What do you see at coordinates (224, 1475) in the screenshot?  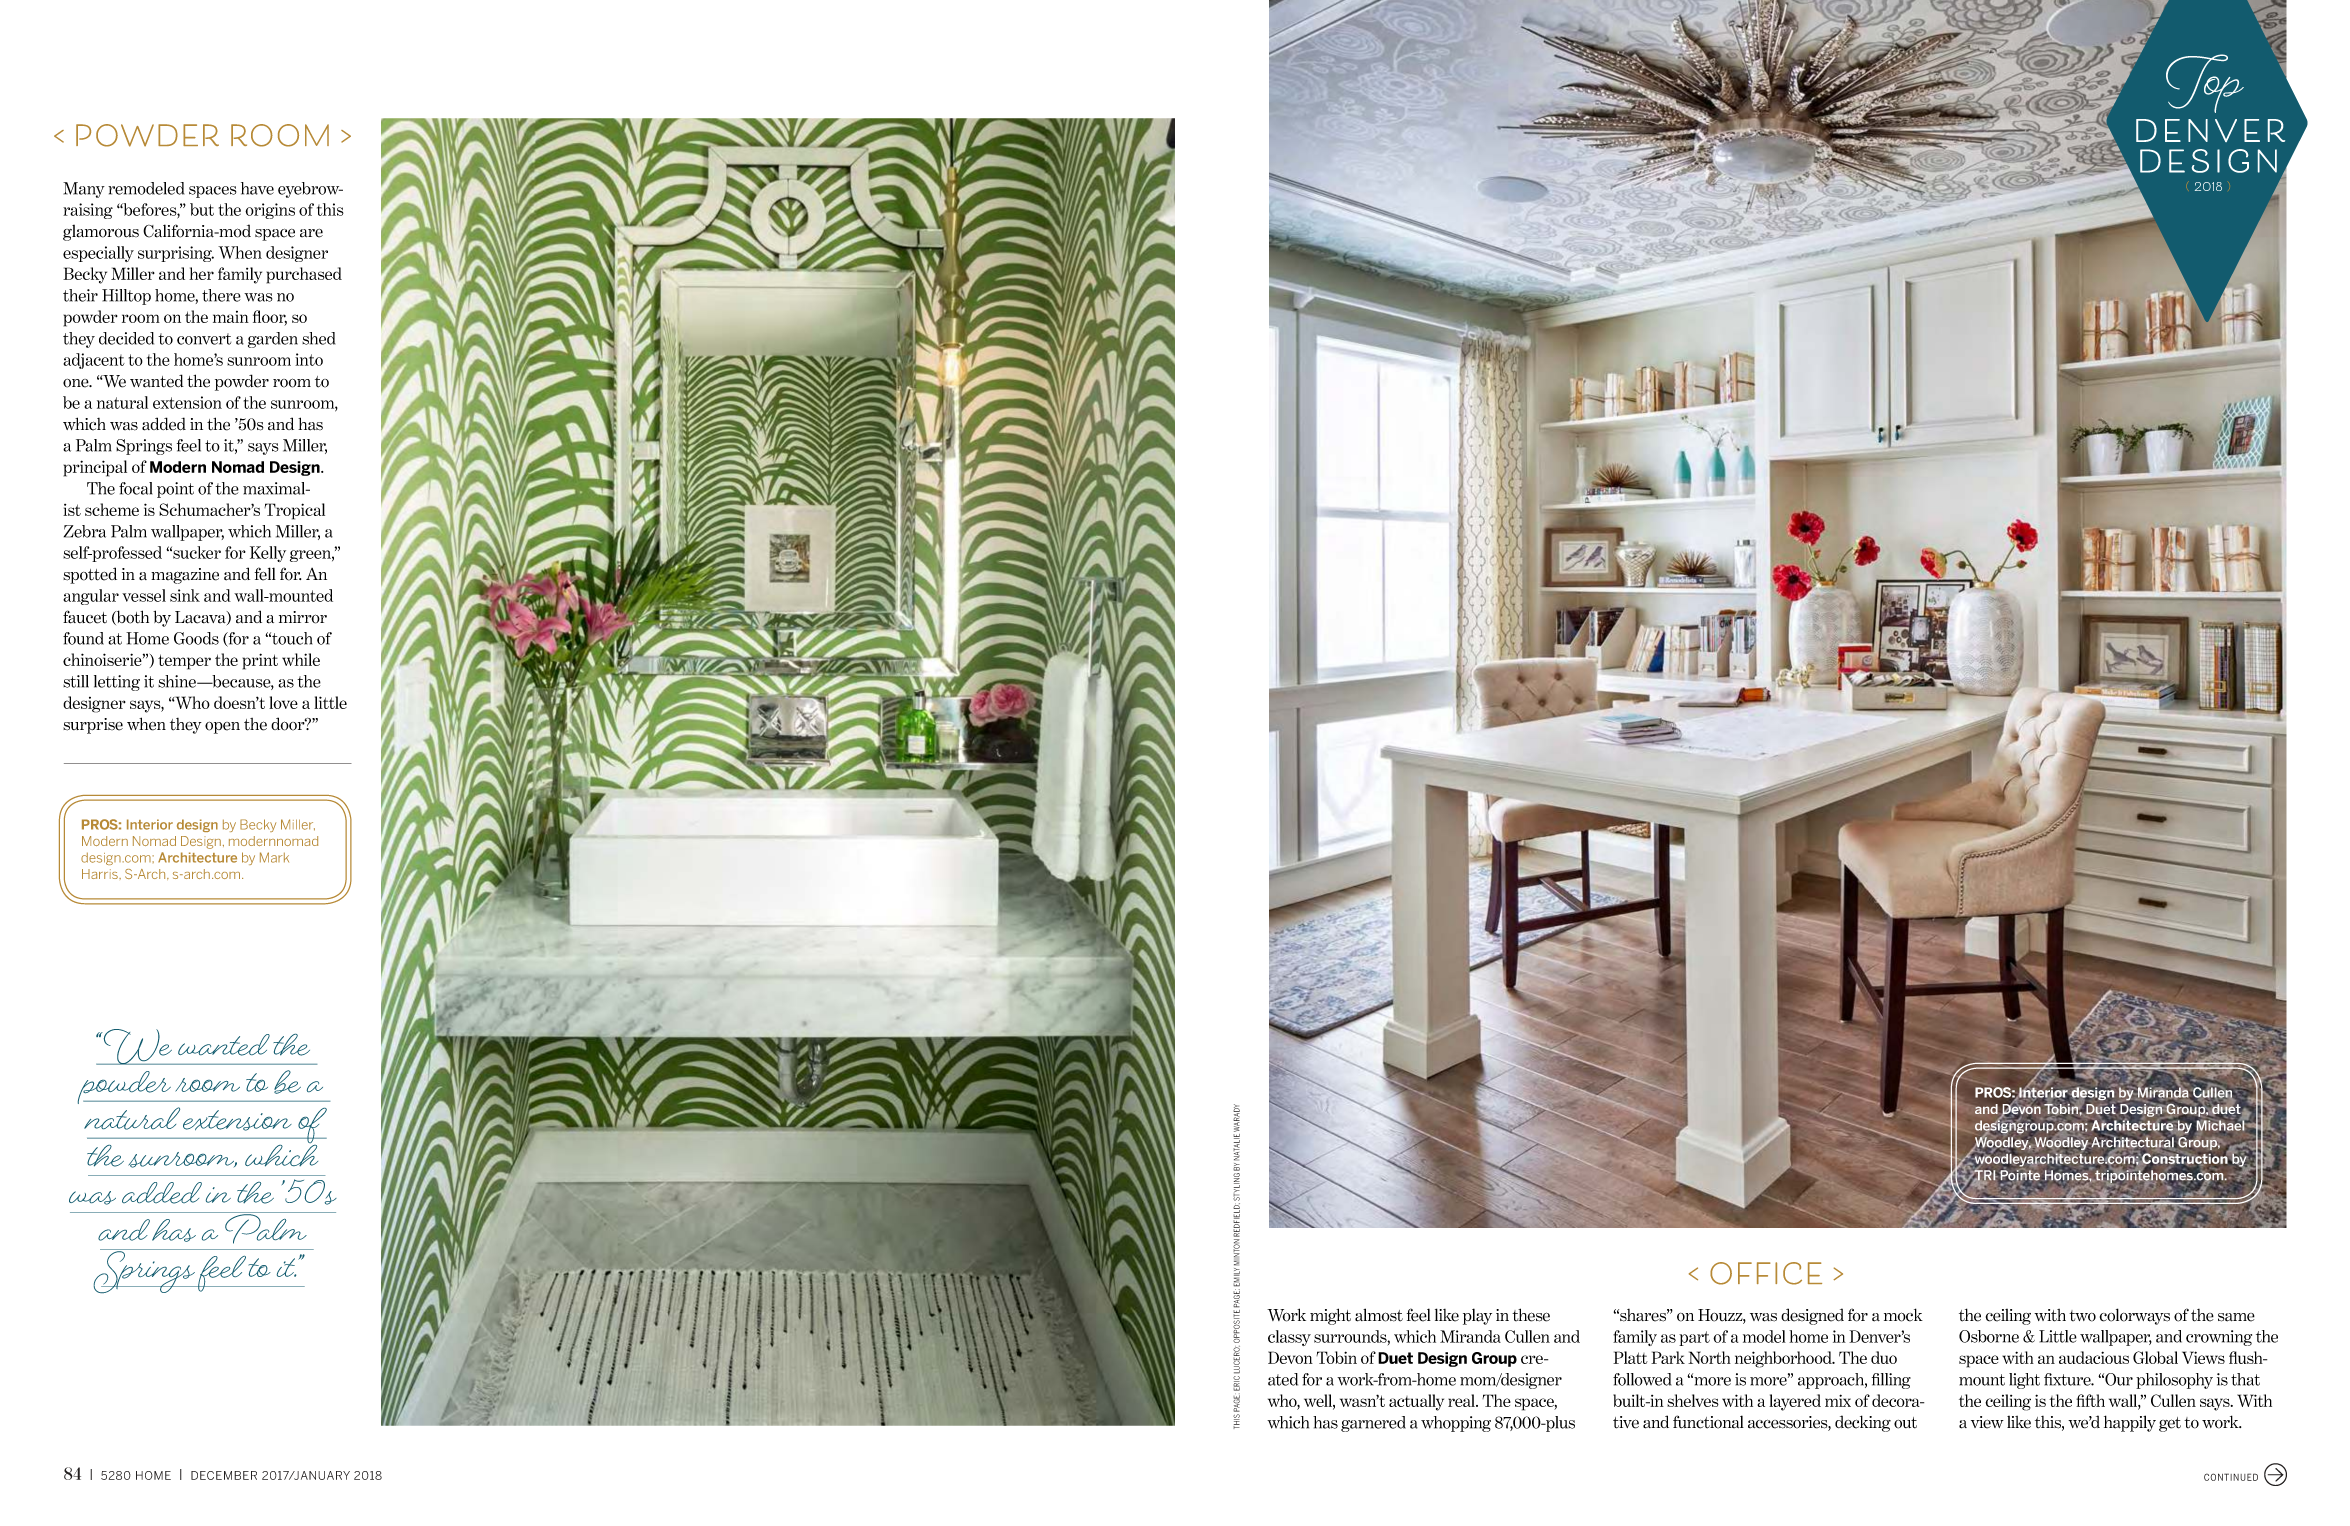 I see `DECEMBER` at bounding box center [224, 1475].
